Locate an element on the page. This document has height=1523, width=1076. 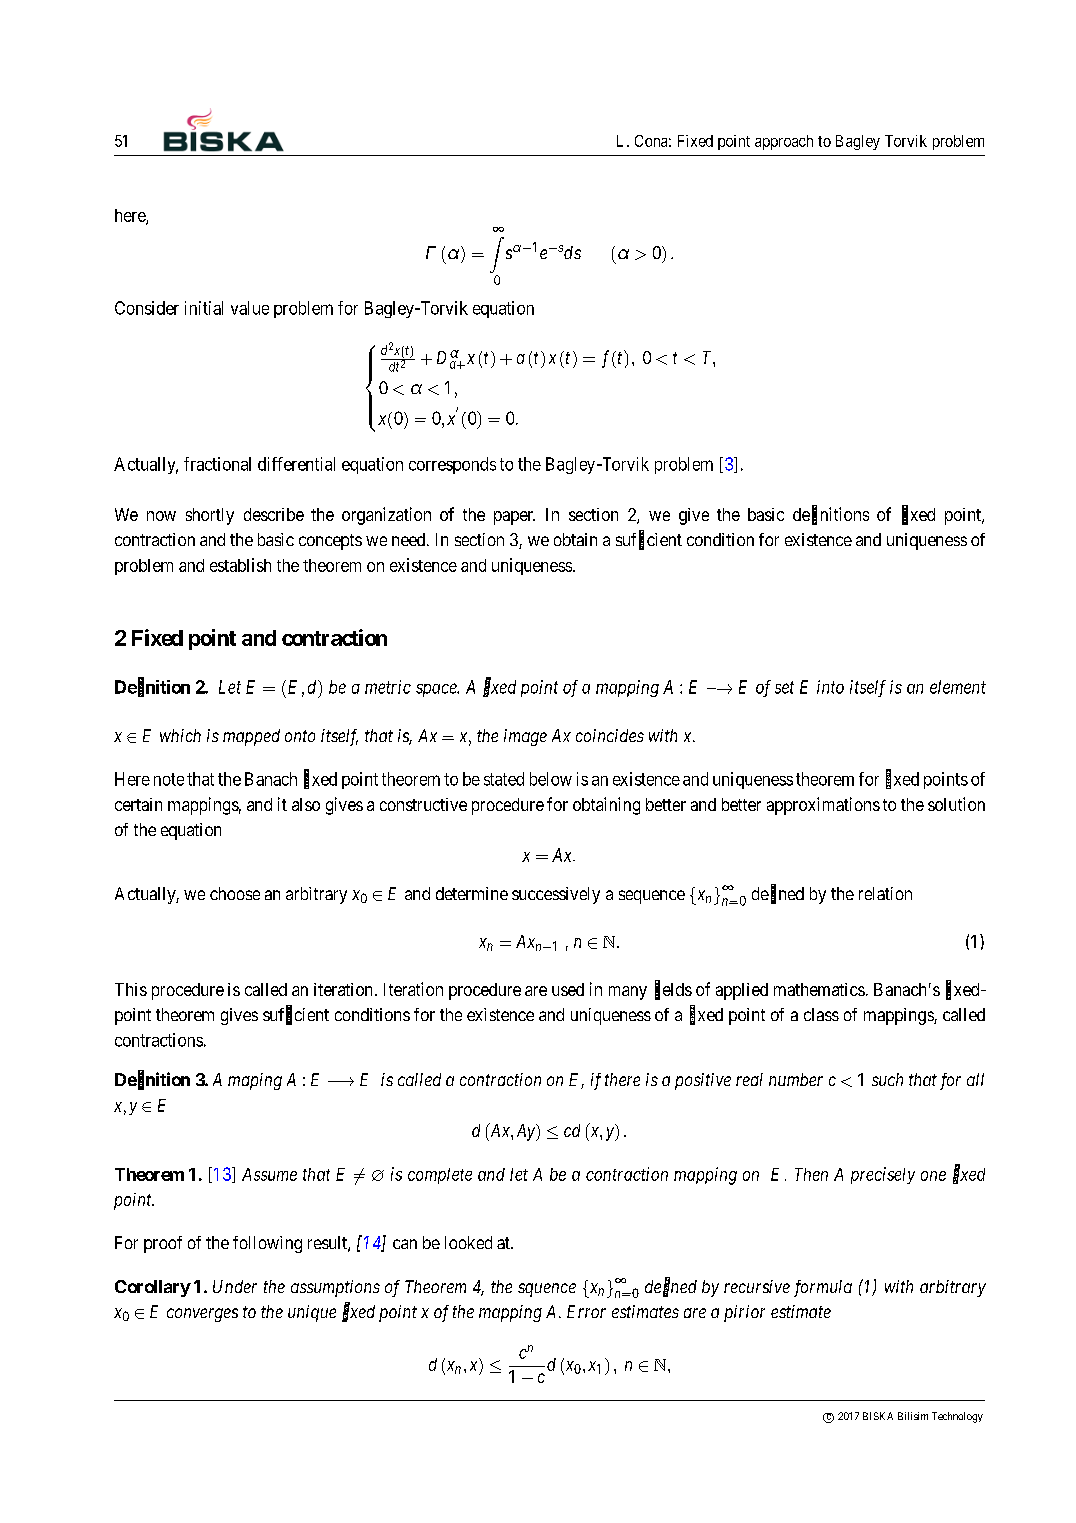
corresponds is located at coordinates (452, 465).
